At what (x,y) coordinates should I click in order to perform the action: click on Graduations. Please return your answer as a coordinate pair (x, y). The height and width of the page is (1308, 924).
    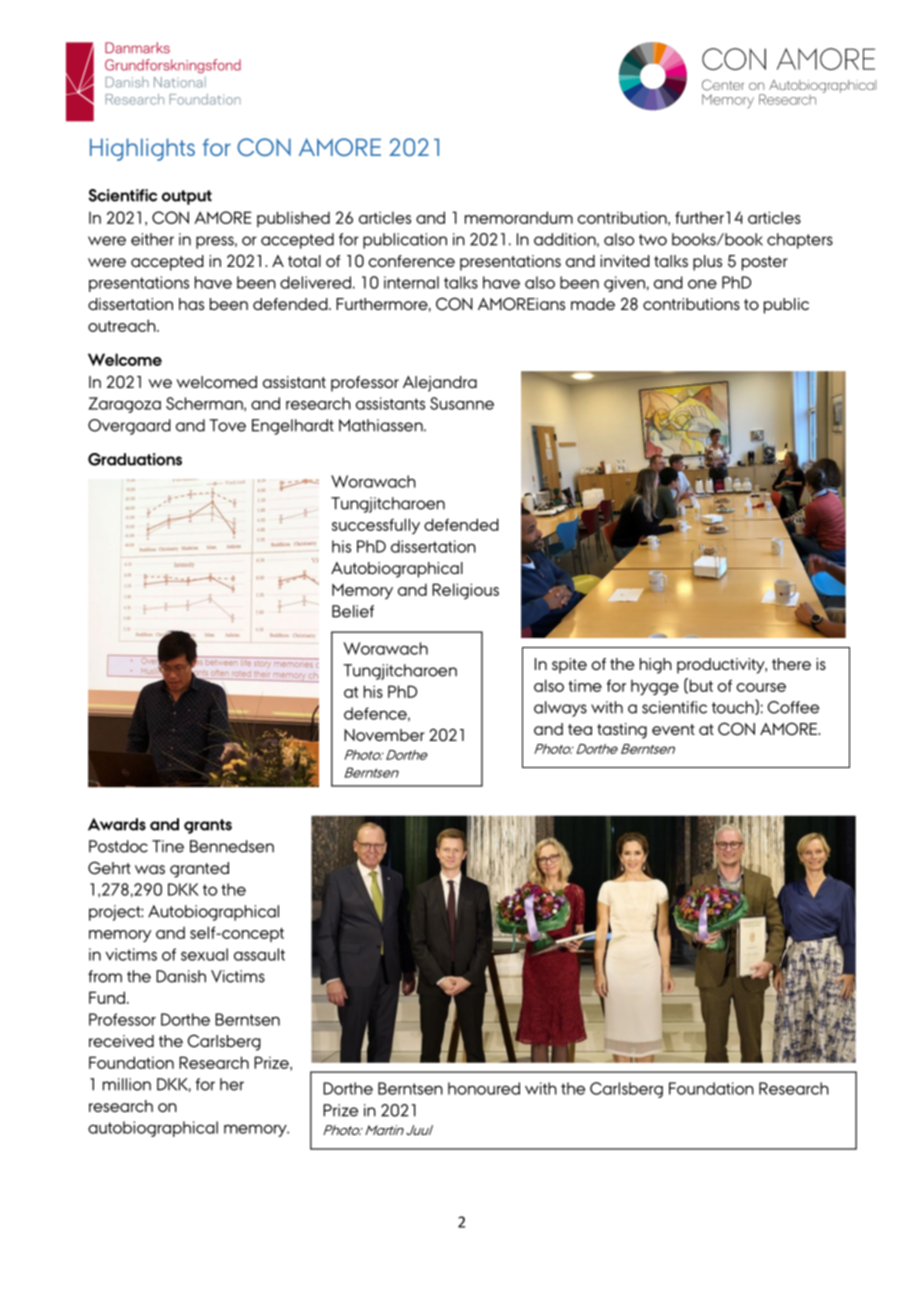
    Looking at the image, I should click on (135, 459).
